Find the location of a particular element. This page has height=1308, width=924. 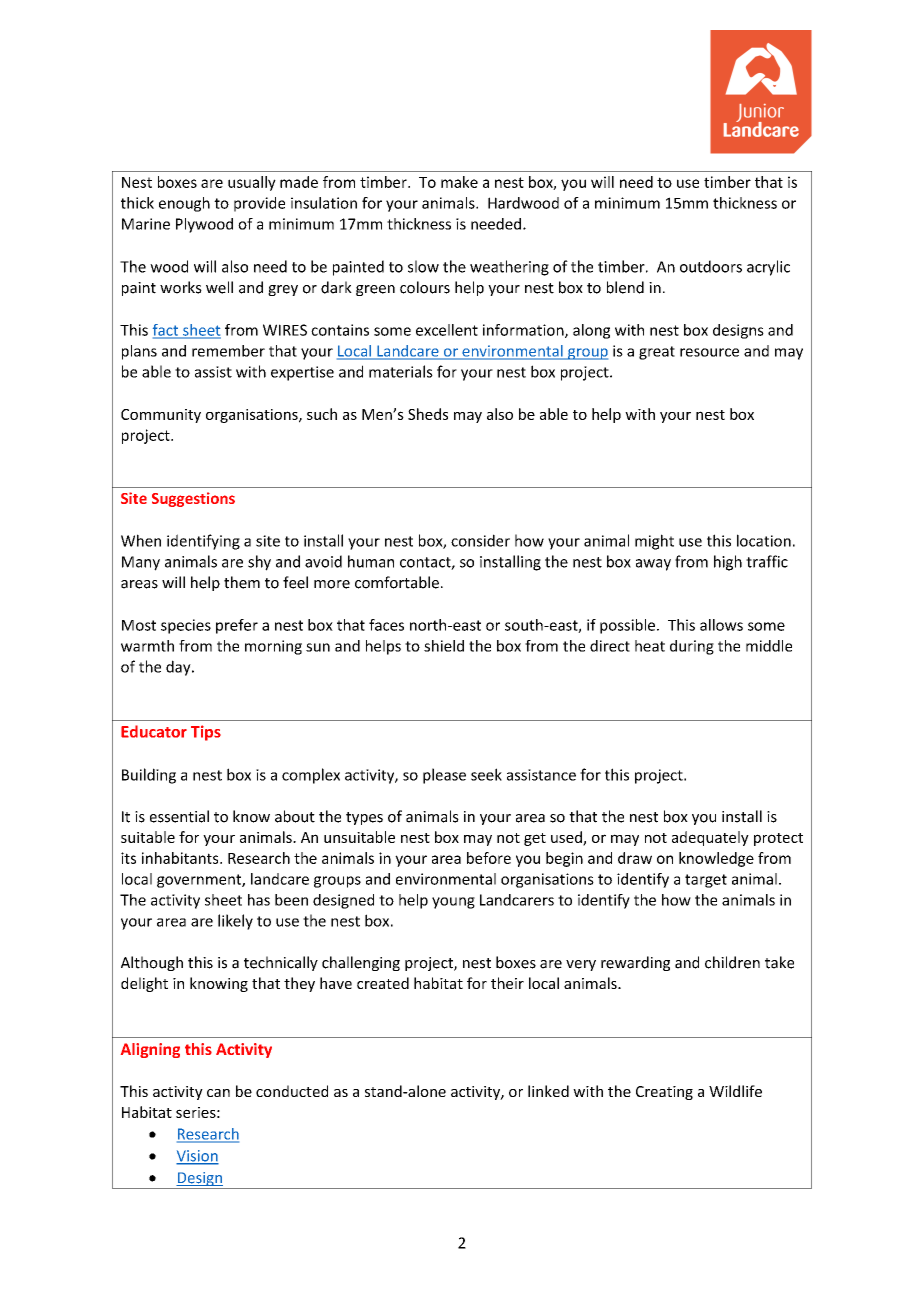

during is located at coordinates (692, 647).
